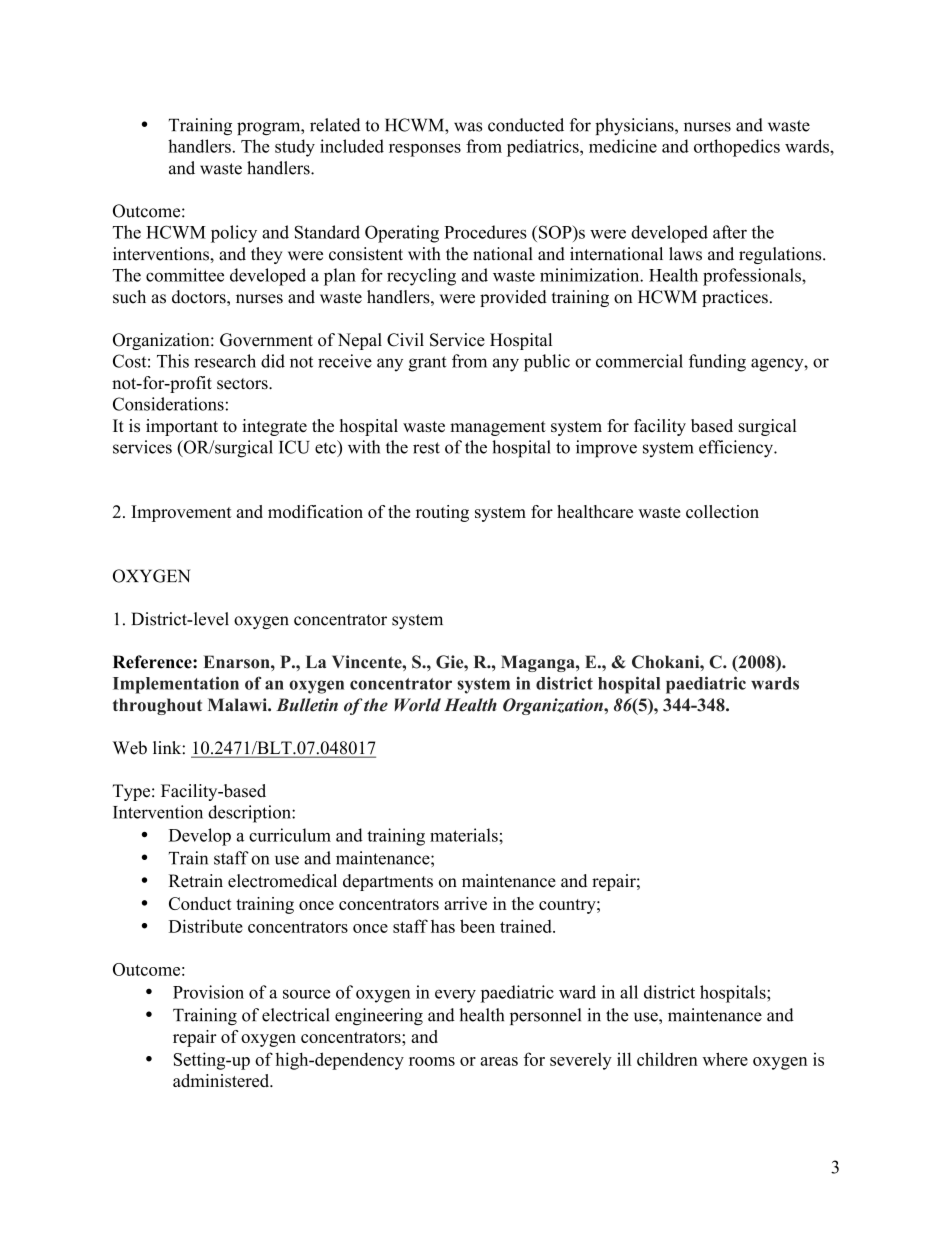  What do you see at coordinates (206, 926) in the screenshot?
I see `Distribute` at bounding box center [206, 926].
